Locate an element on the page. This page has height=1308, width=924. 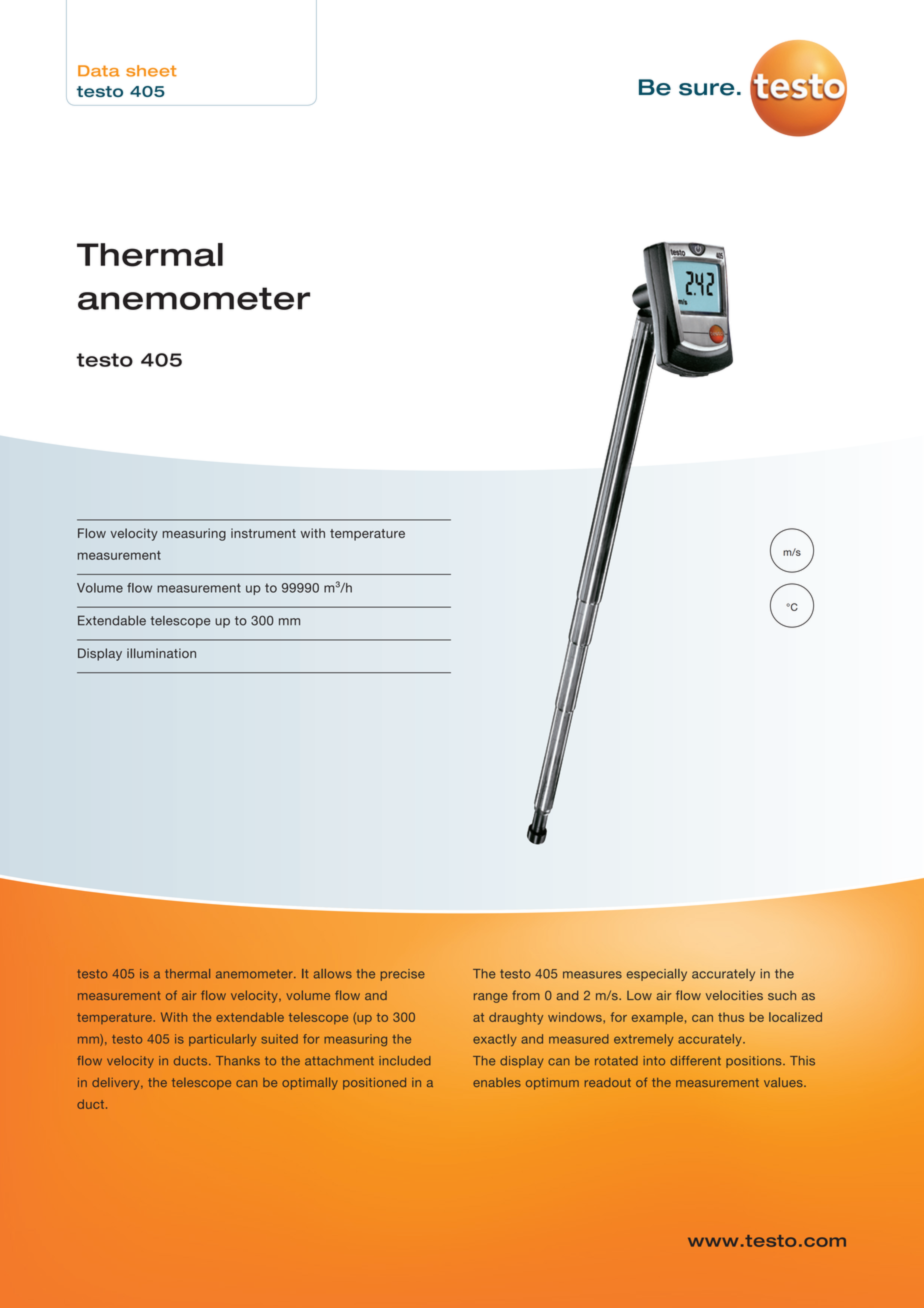
illumination is located at coordinates (161, 653).
